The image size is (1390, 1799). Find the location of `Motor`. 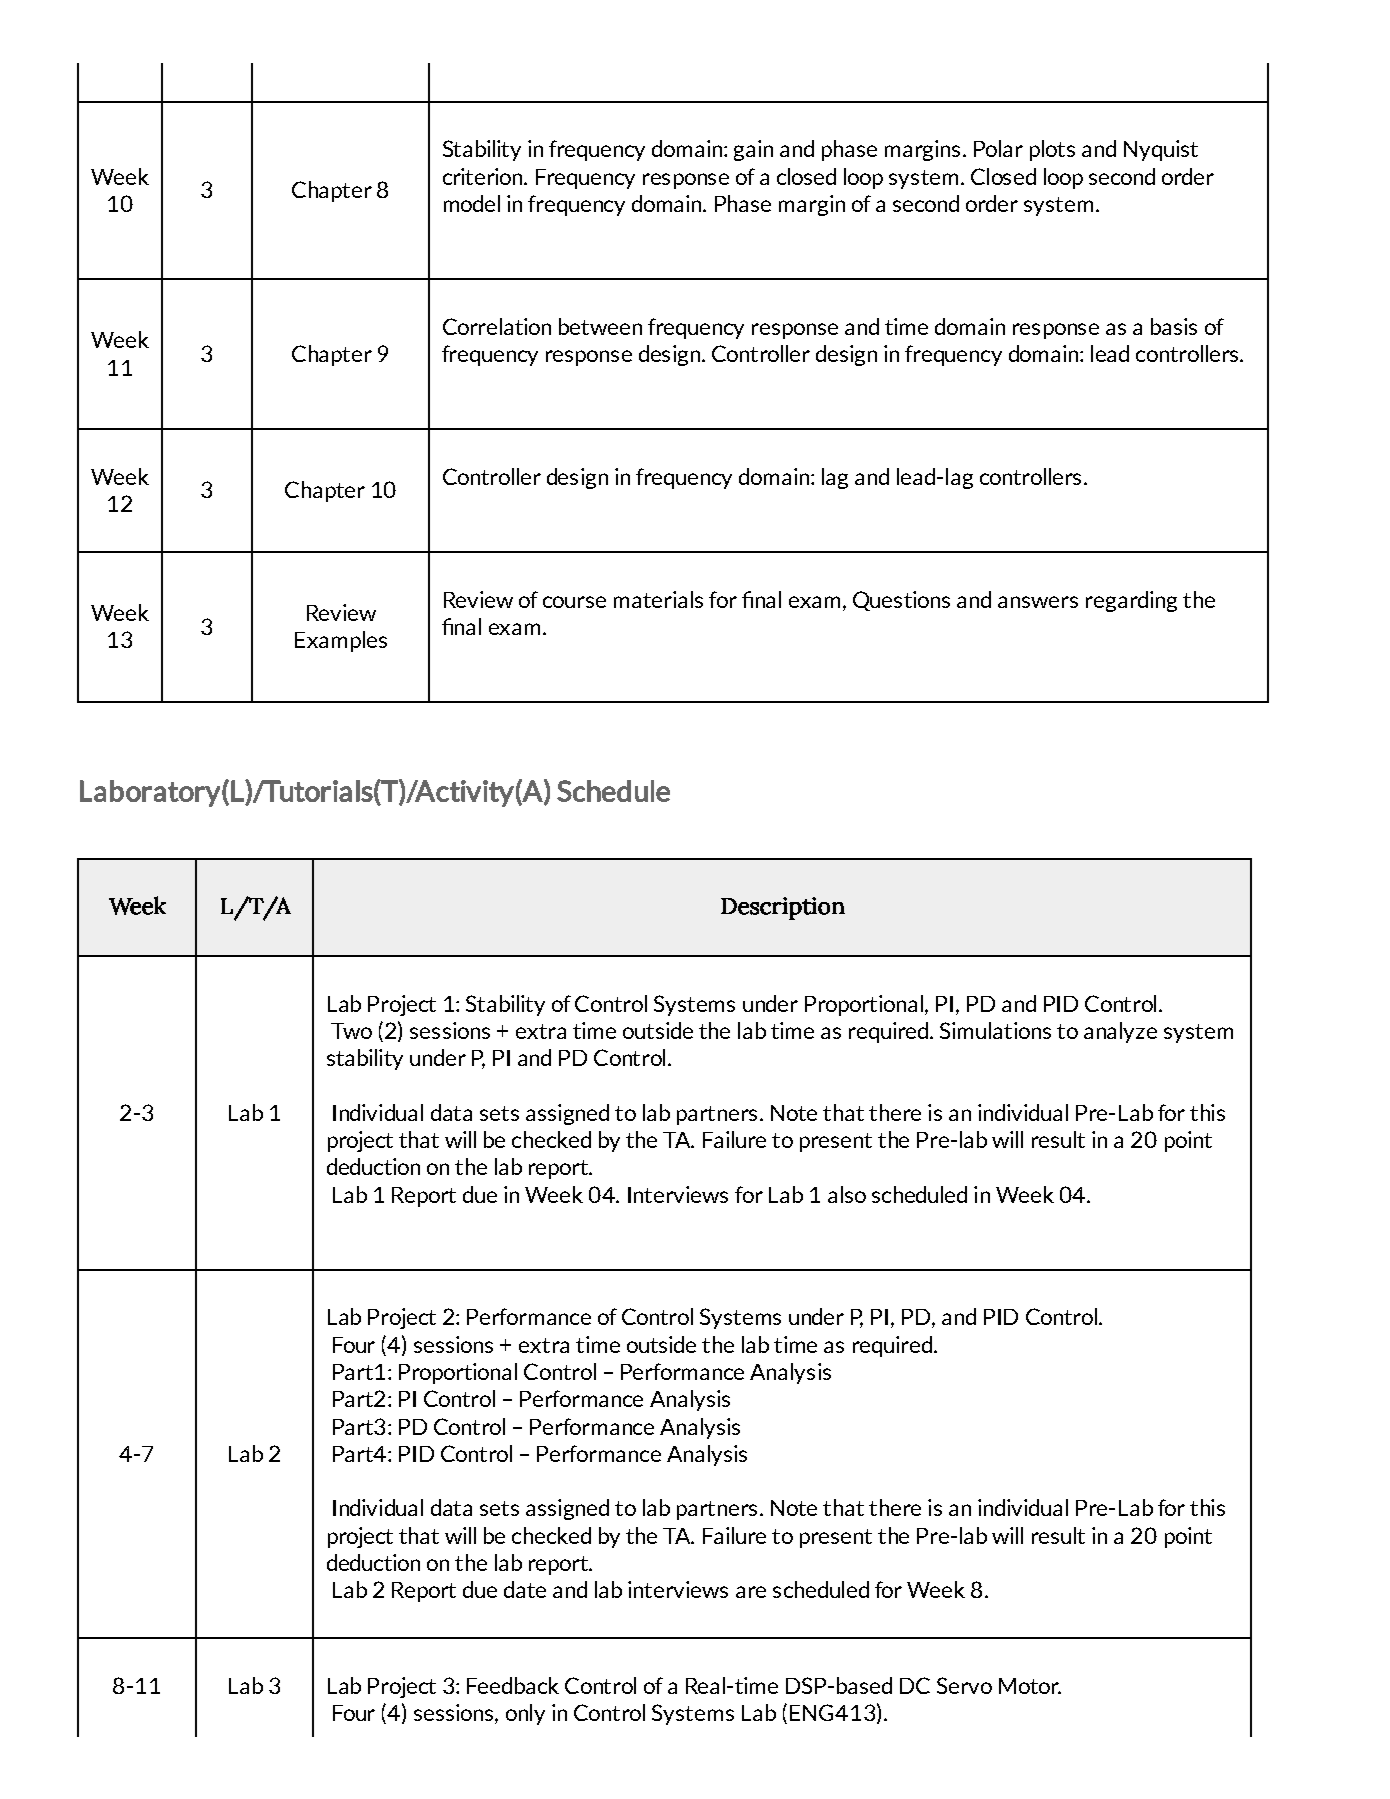

Motor is located at coordinates (1030, 1686).
